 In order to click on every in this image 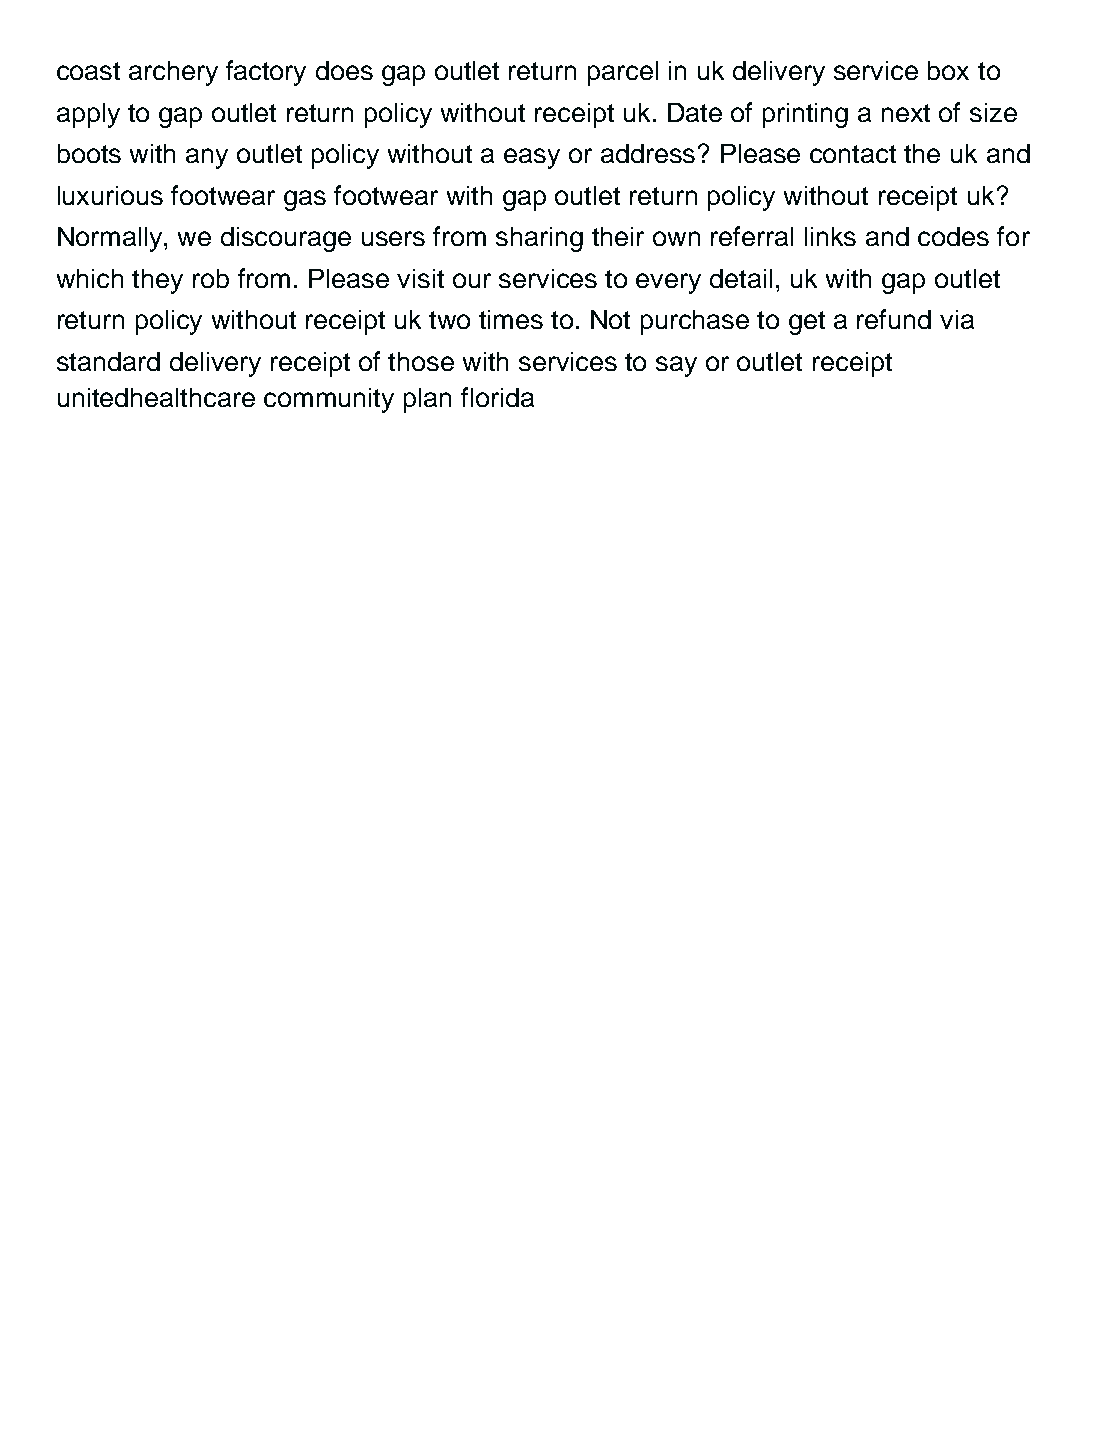, I will do `click(668, 283)`.
